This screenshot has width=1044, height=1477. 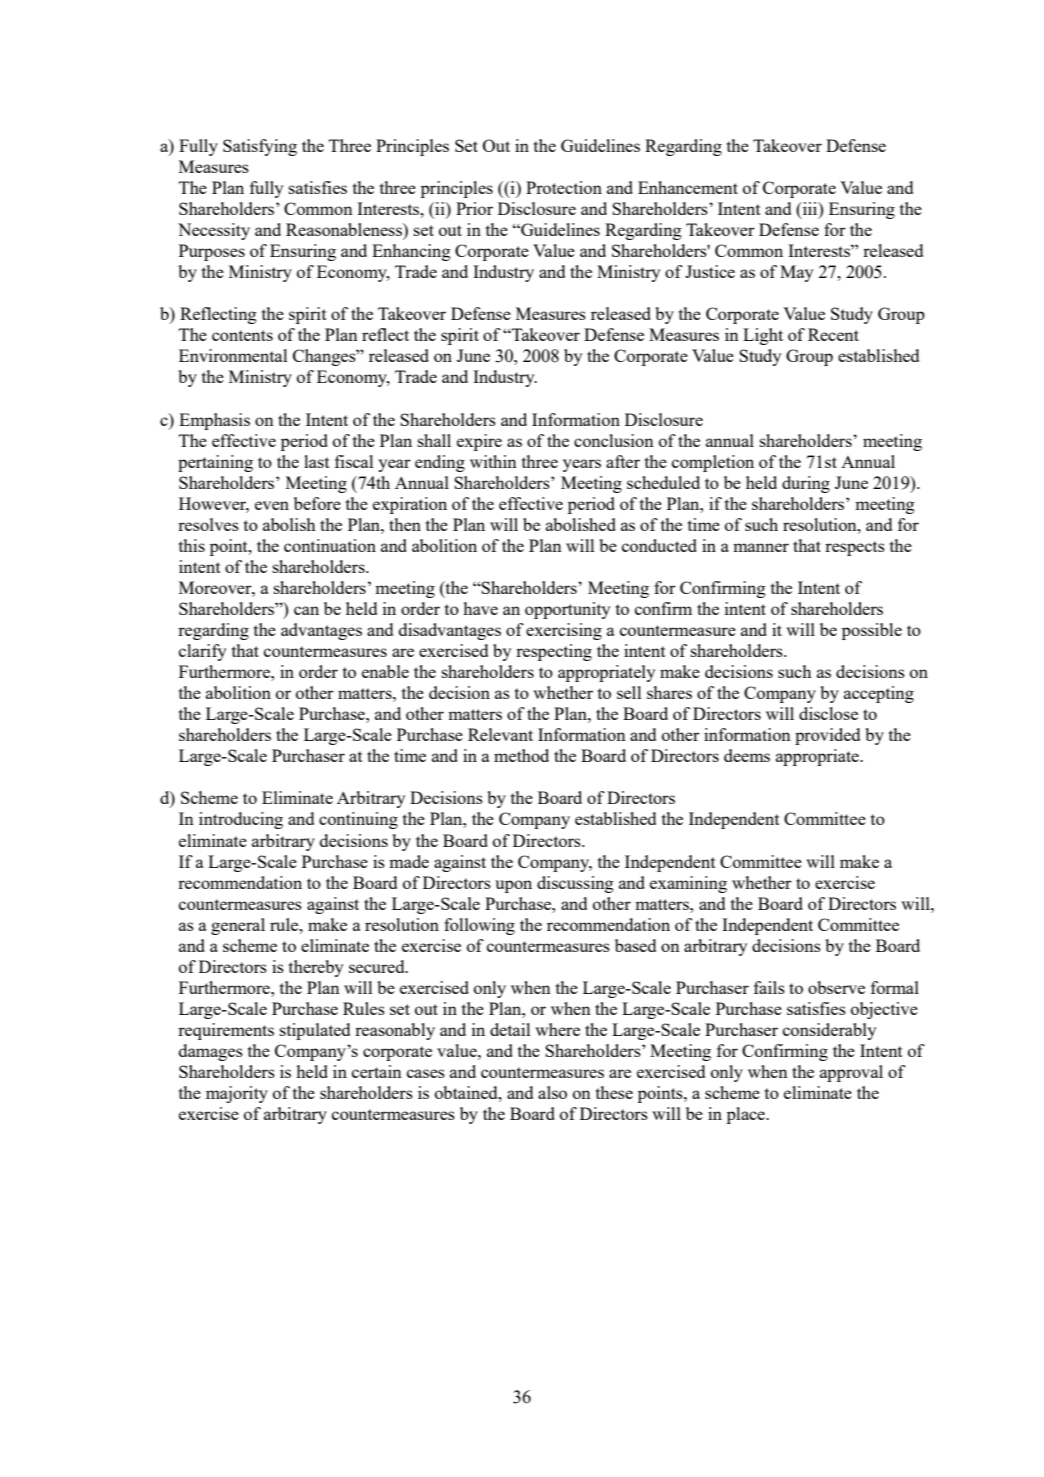 What do you see at coordinates (851, 1073) in the screenshot?
I see `approval` at bounding box center [851, 1073].
